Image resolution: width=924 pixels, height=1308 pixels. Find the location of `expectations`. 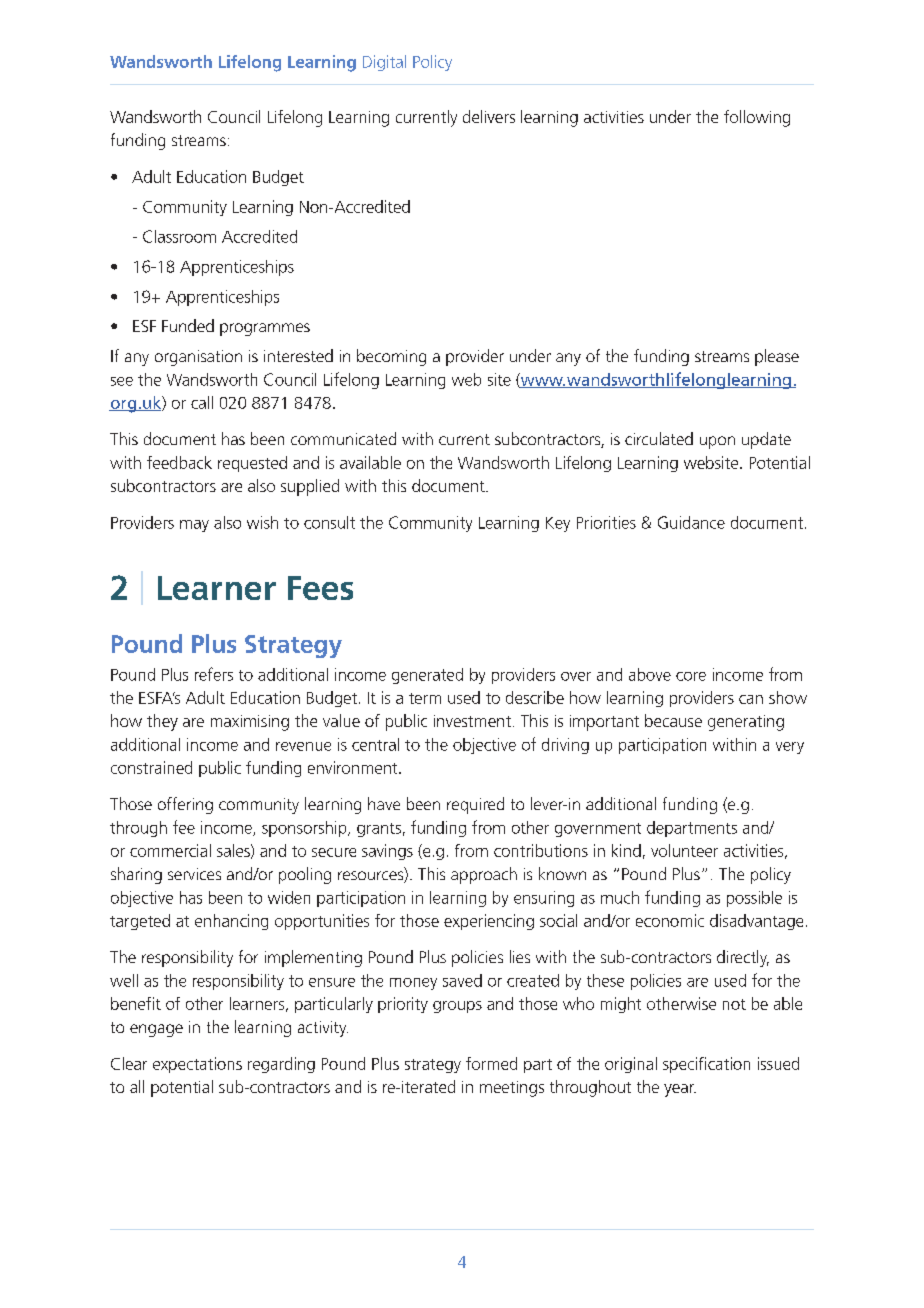

expectations is located at coordinates (197, 1065).
